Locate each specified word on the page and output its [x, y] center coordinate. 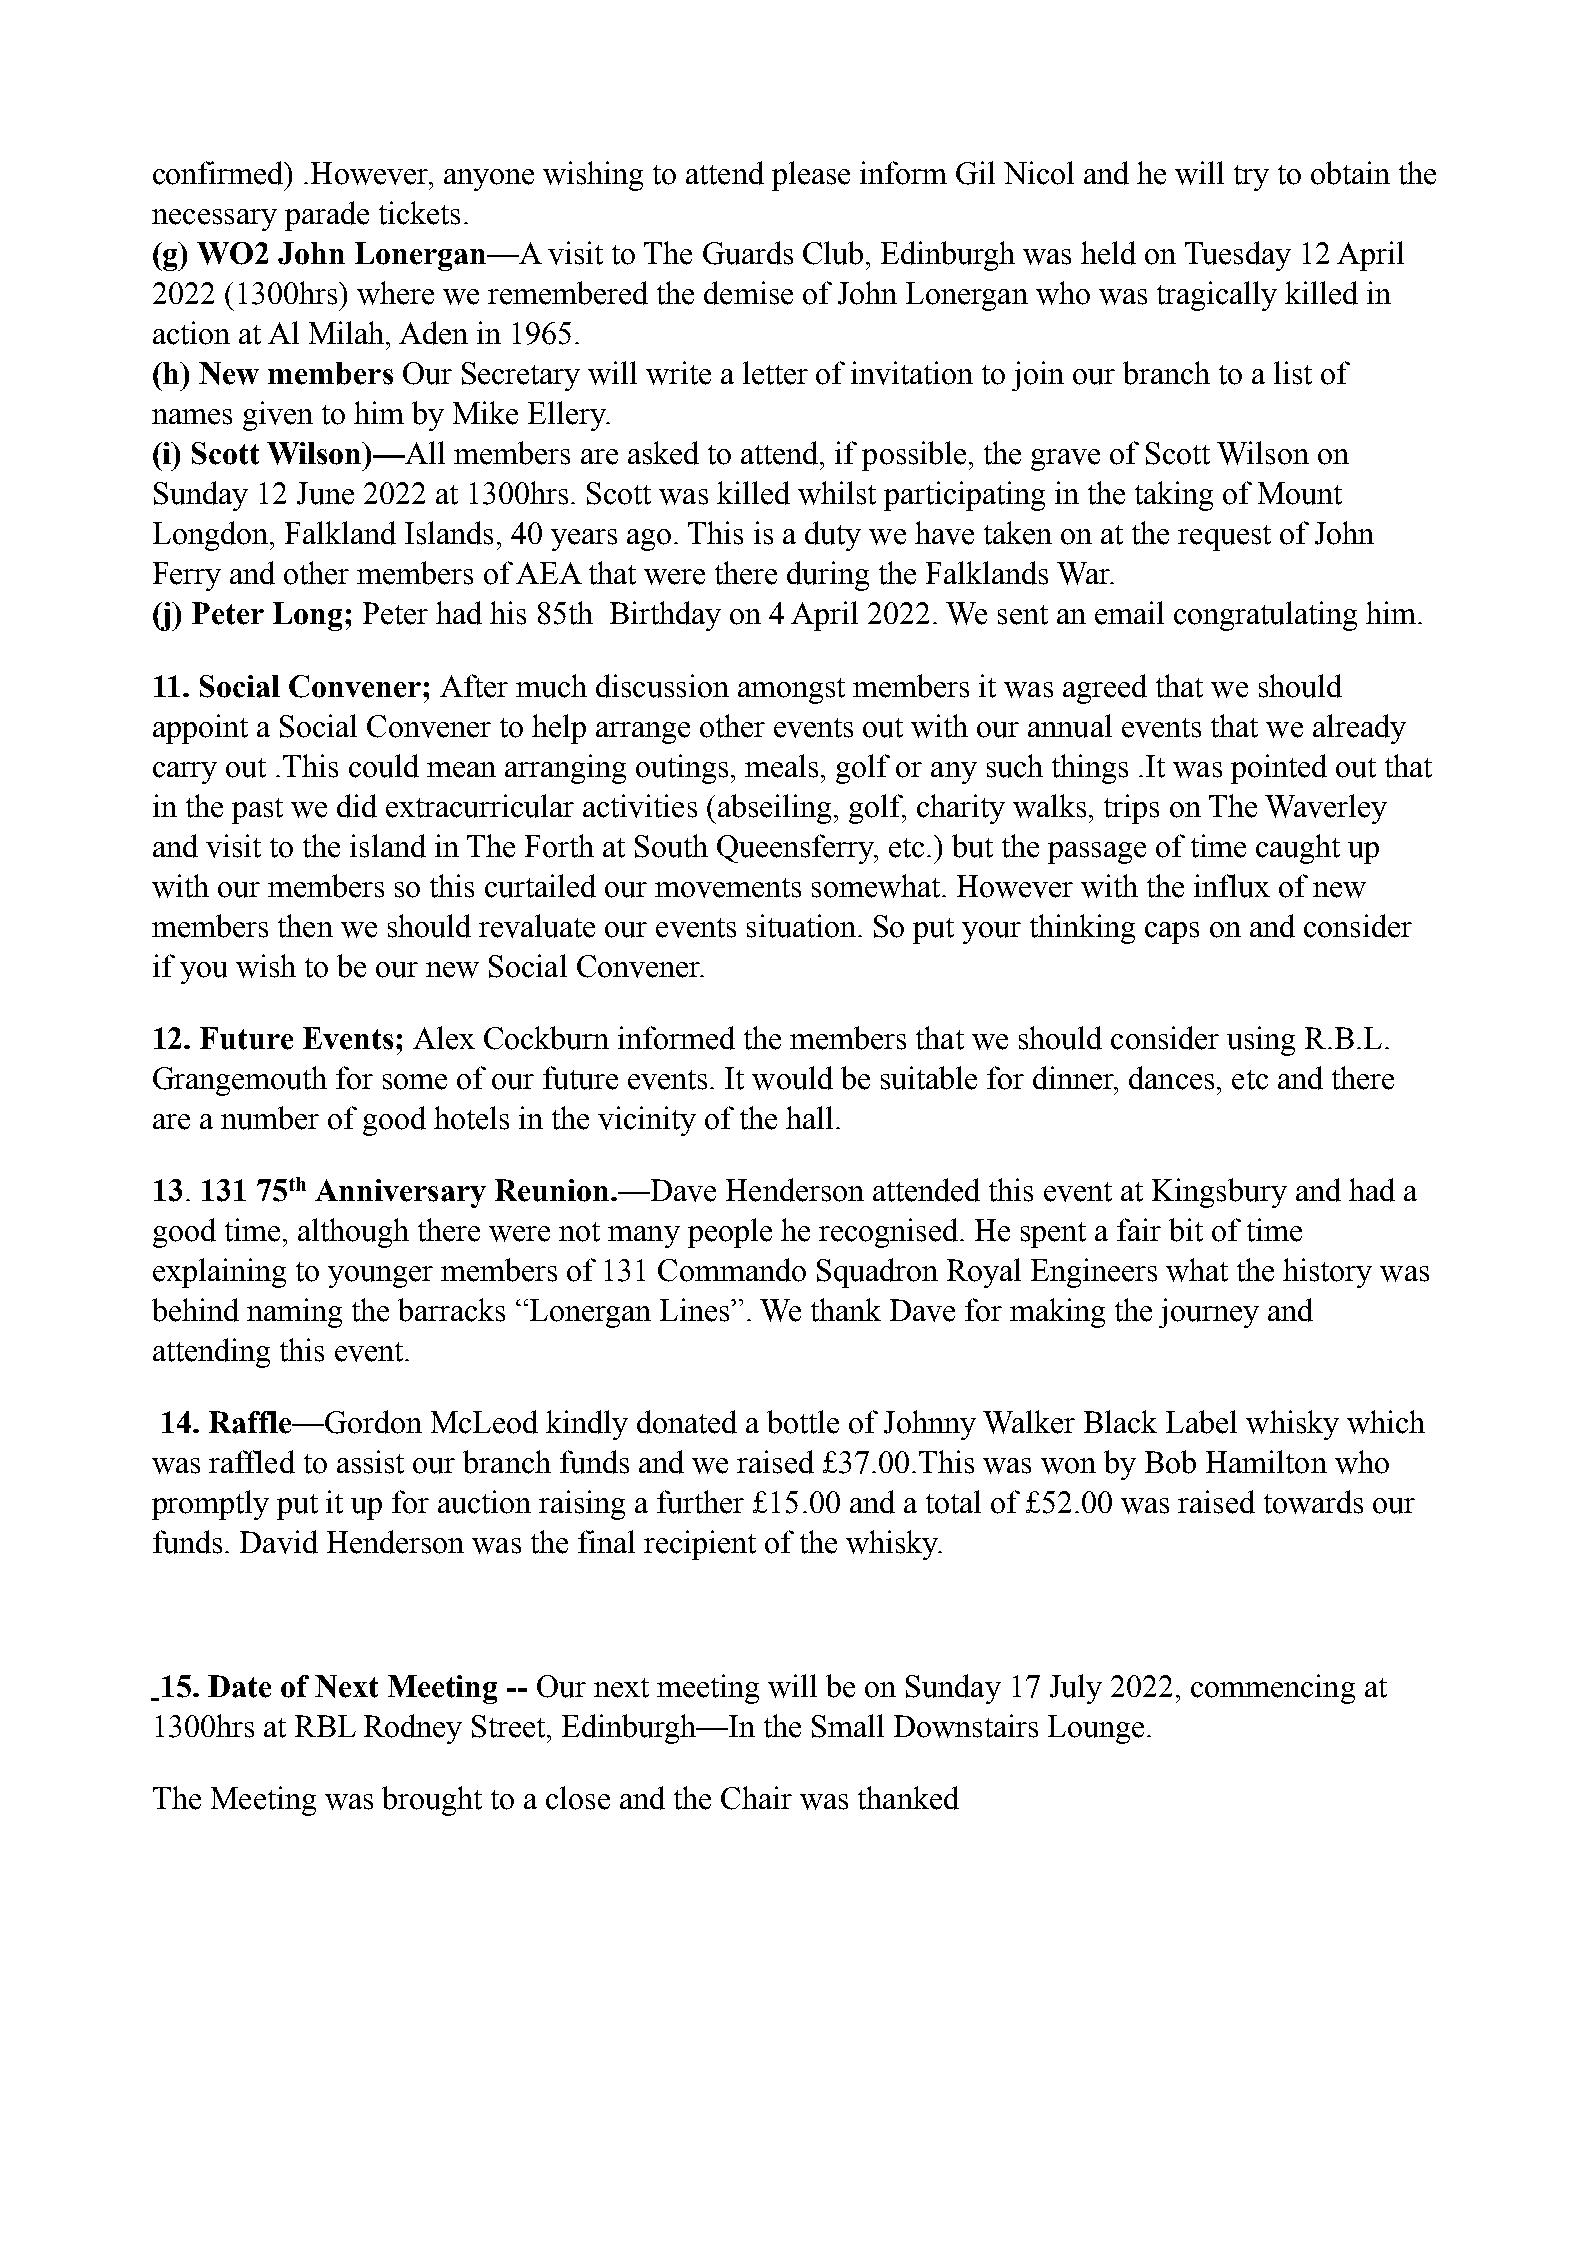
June [325, 493]
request [1224, 538]
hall [809, 1117]
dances [1171, 1078]
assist [370, 1462]
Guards [748, 253]
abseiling [773, 809]
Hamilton [1266, 1462]
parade [327, 216]
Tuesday [1238, 256]
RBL [325, 1726]
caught [1298, 849]
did [357, 806]
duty [833, 536]
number [270, 1118]
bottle [803, 1422]
